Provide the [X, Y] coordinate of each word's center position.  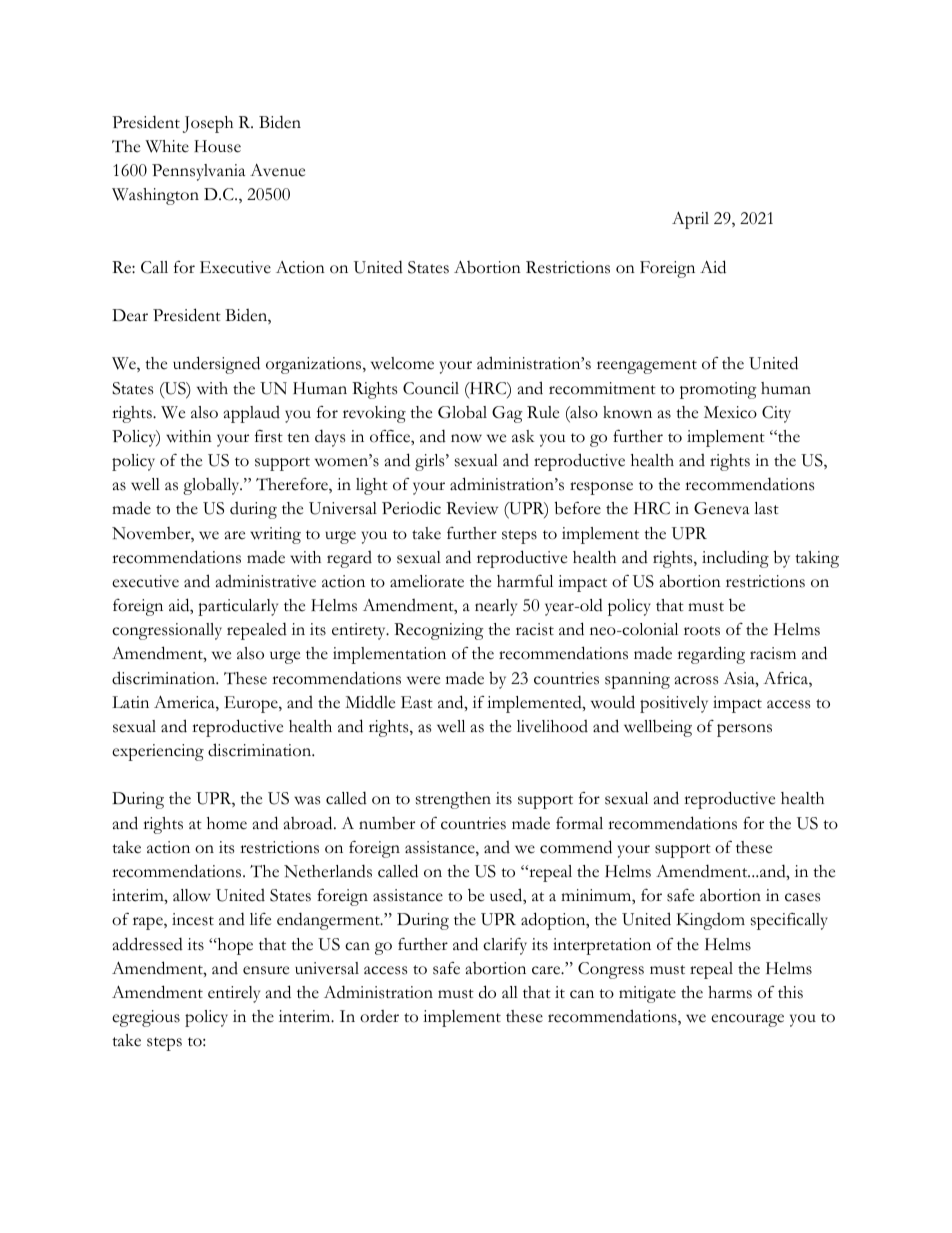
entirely [234, 994]
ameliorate [427, 581]
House [217, 146]
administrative [266, 581]
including [735, 559]
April [690, 220]
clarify [505, 946]
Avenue [277, 170]
